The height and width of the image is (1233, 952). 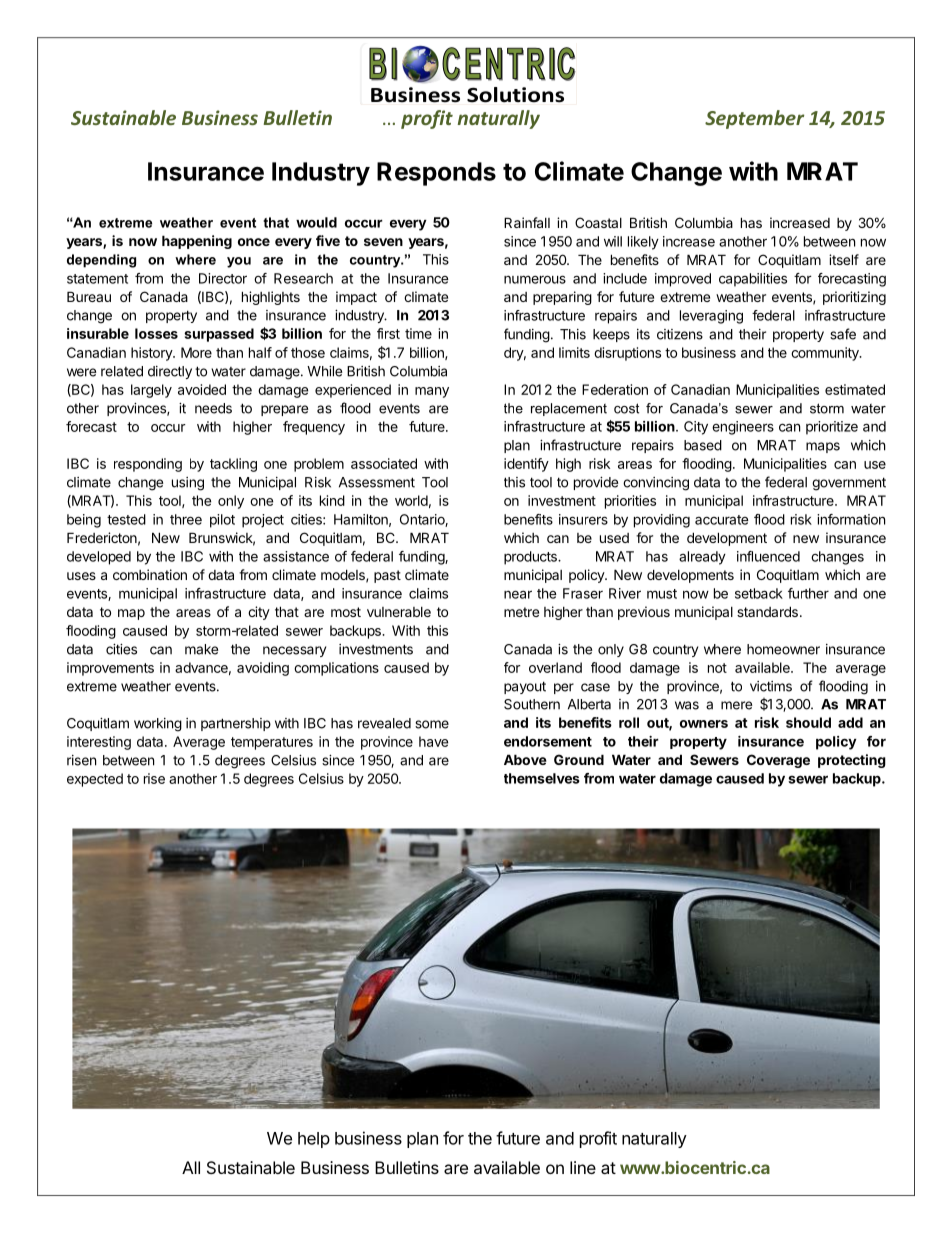 I want to click on expected, so click(x=95, y=780).
